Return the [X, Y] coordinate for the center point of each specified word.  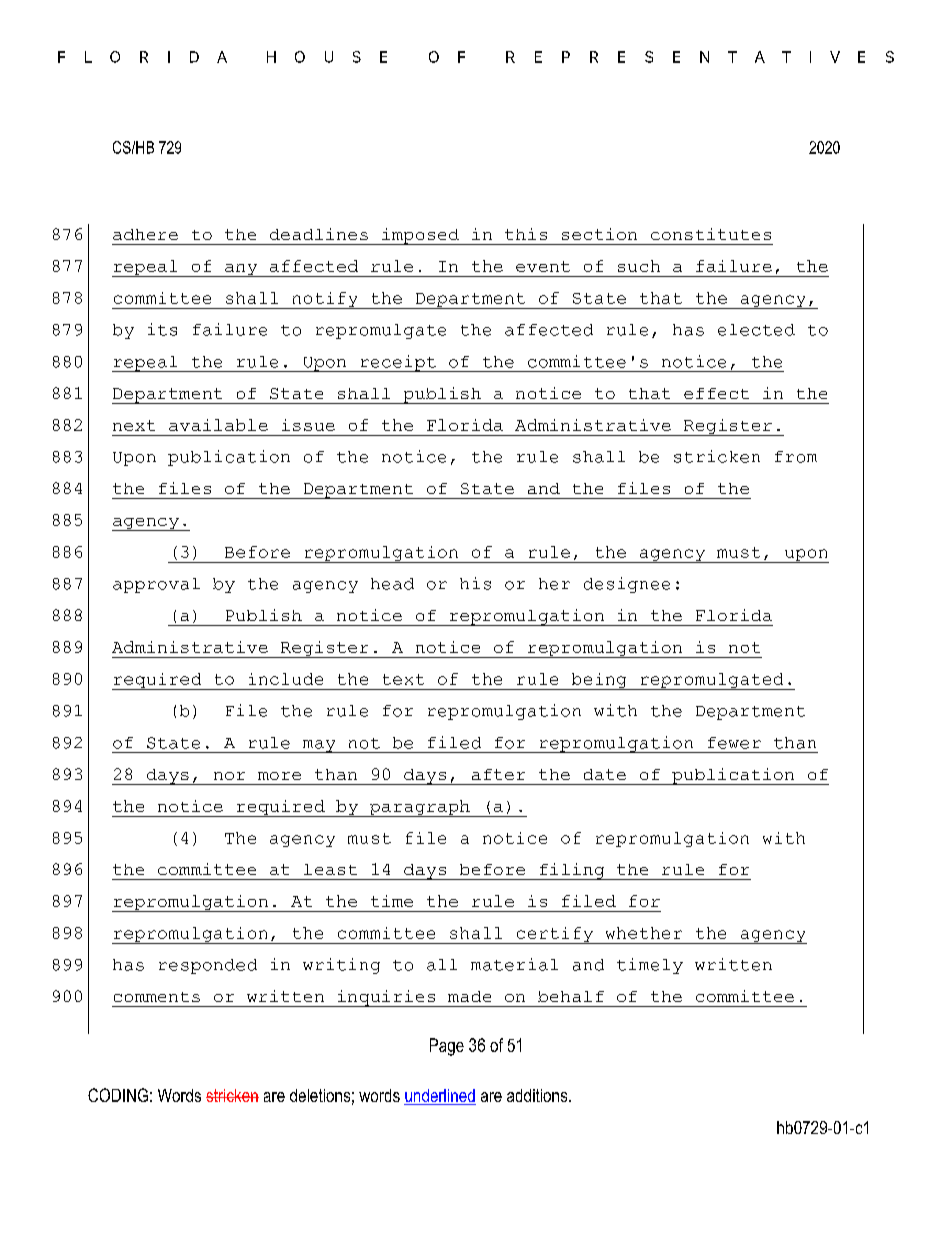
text [403, 679]
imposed [420, 236]
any [241, 270]
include [286, 679]
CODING [118, 1095]
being [599, 681]
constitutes [711, 234]
